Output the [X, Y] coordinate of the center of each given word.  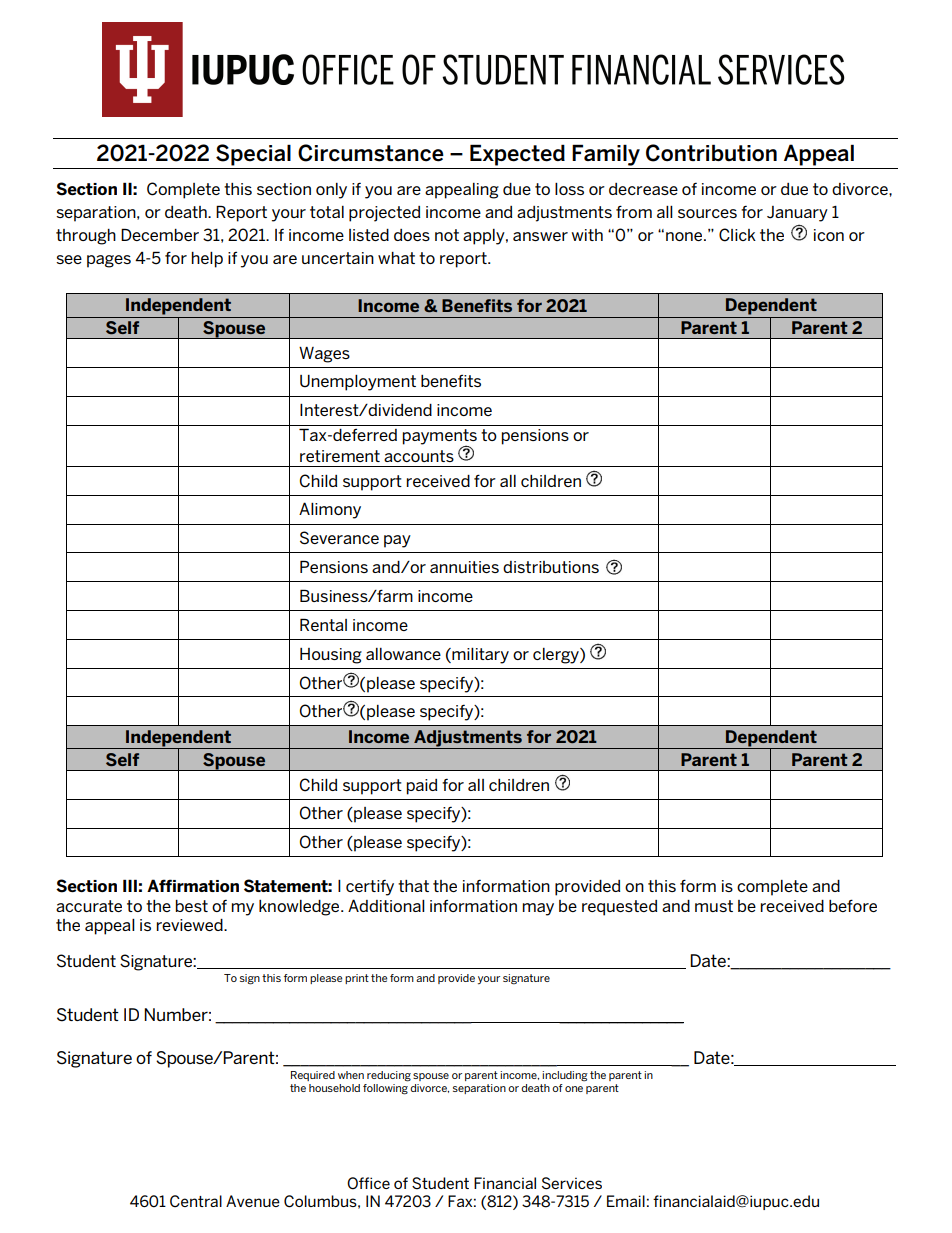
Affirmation [193, 885]
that [413, 886]
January [797, 214]
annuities [464, 567]
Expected [517, 155]
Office [368, 1183]
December [160, 234]
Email [626, 1201]
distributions [551, 567]
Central [196, 1201]
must [714, 906]
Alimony [330, 510]
